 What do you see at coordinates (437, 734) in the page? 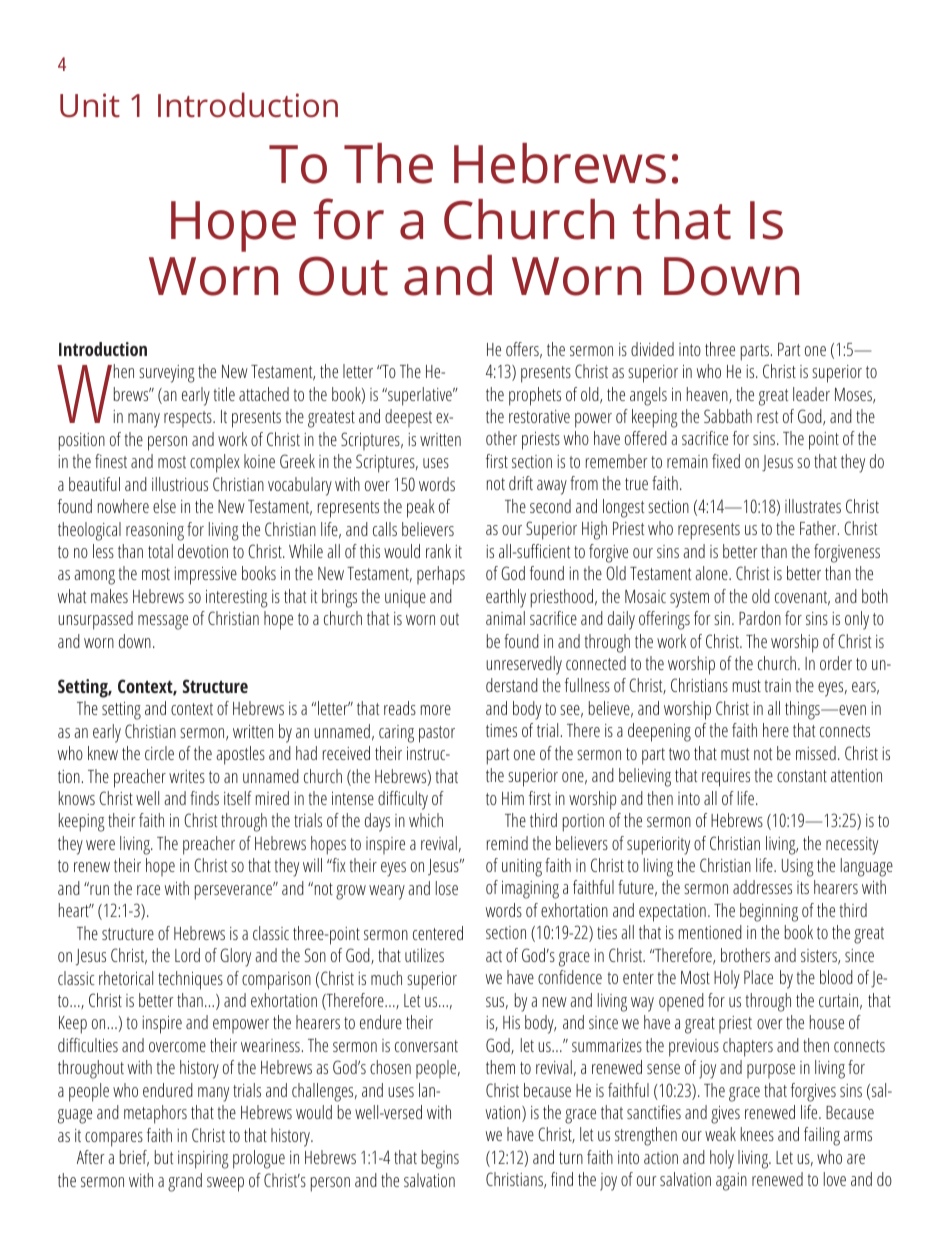
I see `pastor` at bounding box center [437, 734].
